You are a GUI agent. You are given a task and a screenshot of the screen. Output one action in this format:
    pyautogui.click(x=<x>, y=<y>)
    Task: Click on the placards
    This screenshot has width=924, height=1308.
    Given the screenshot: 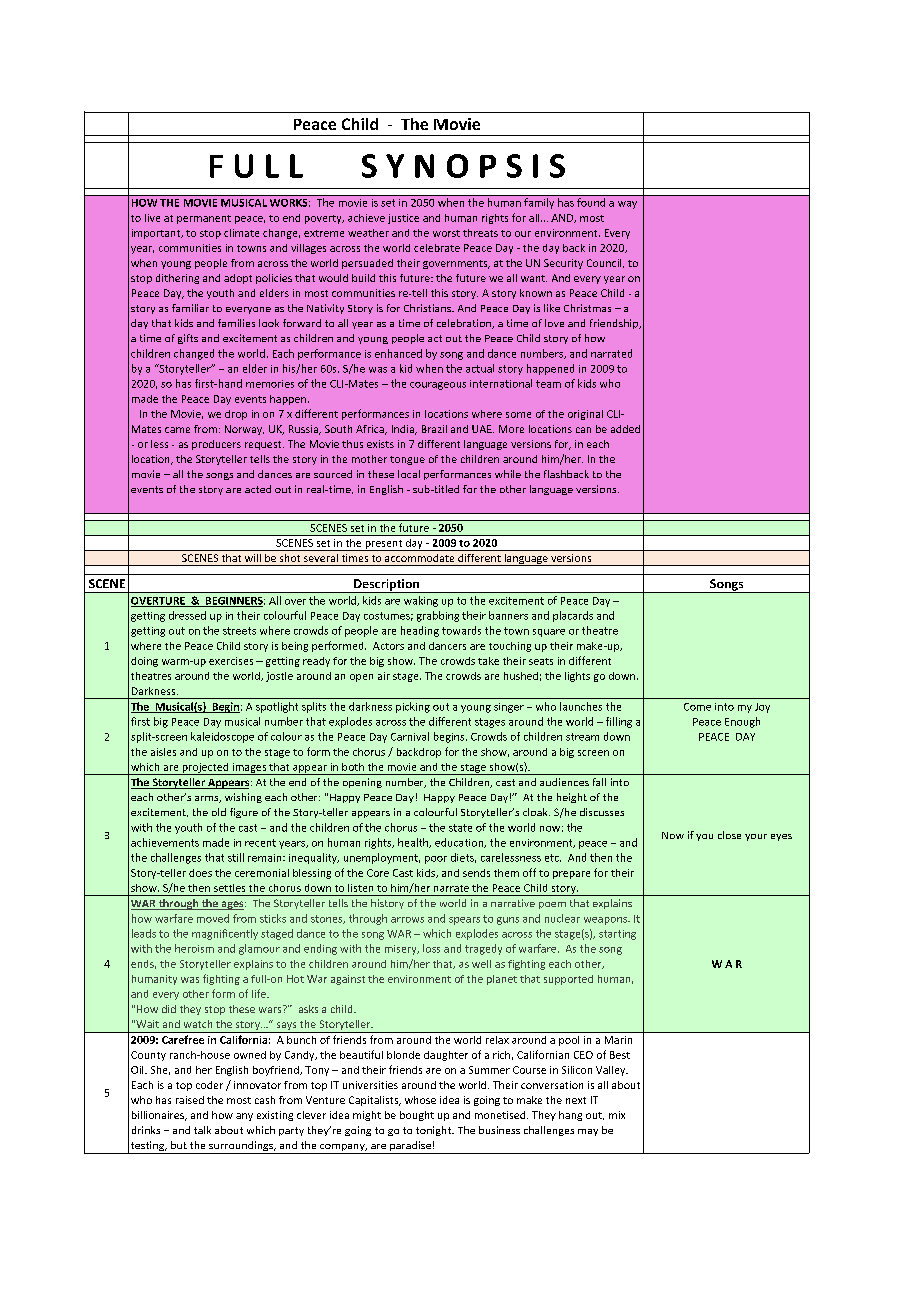 What is the action you would take?
    pyautogui.click(x=573, y=616)
